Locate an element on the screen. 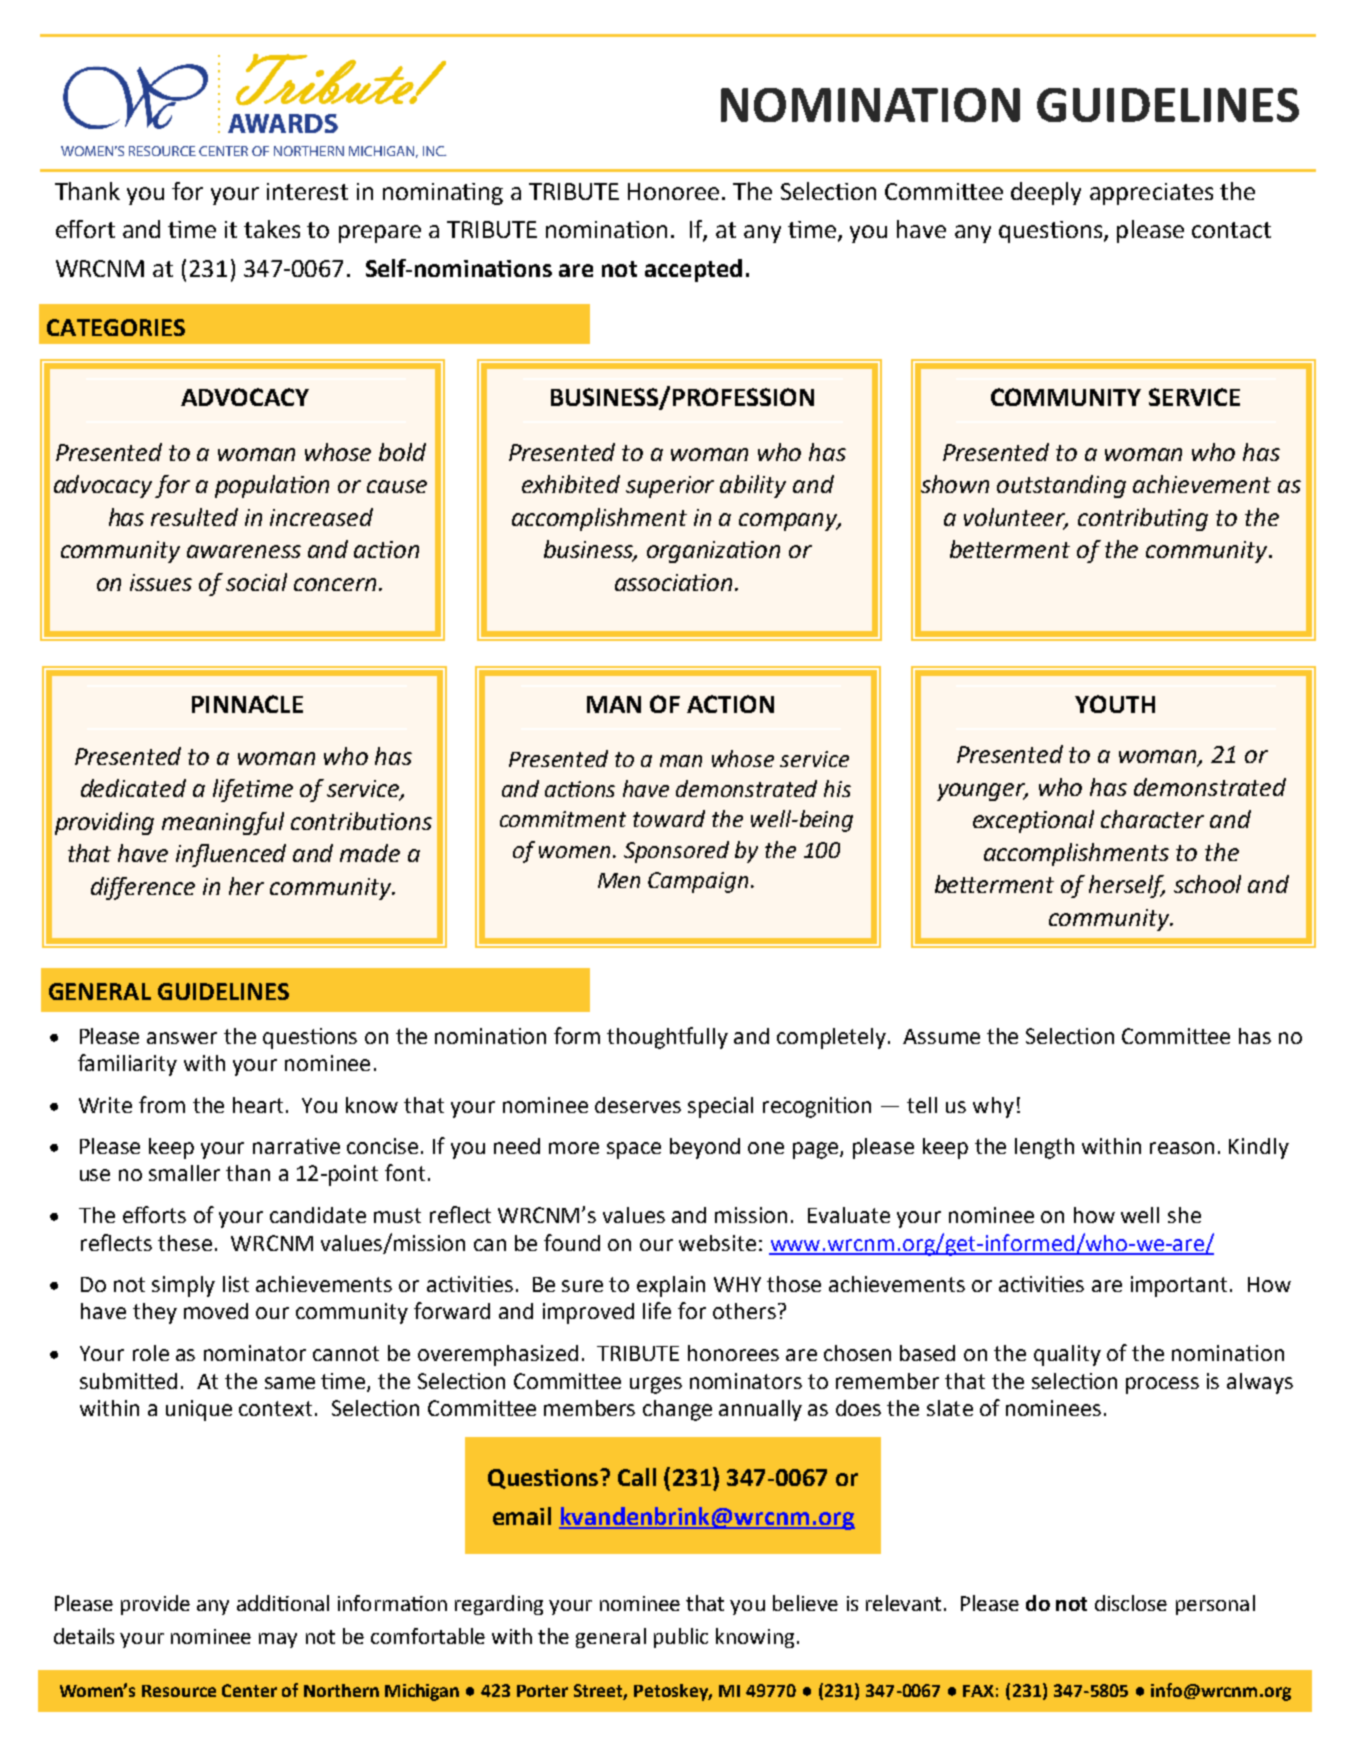 The image size is (1356, 1754). disclose is located at coordinates (1131, 1603).
